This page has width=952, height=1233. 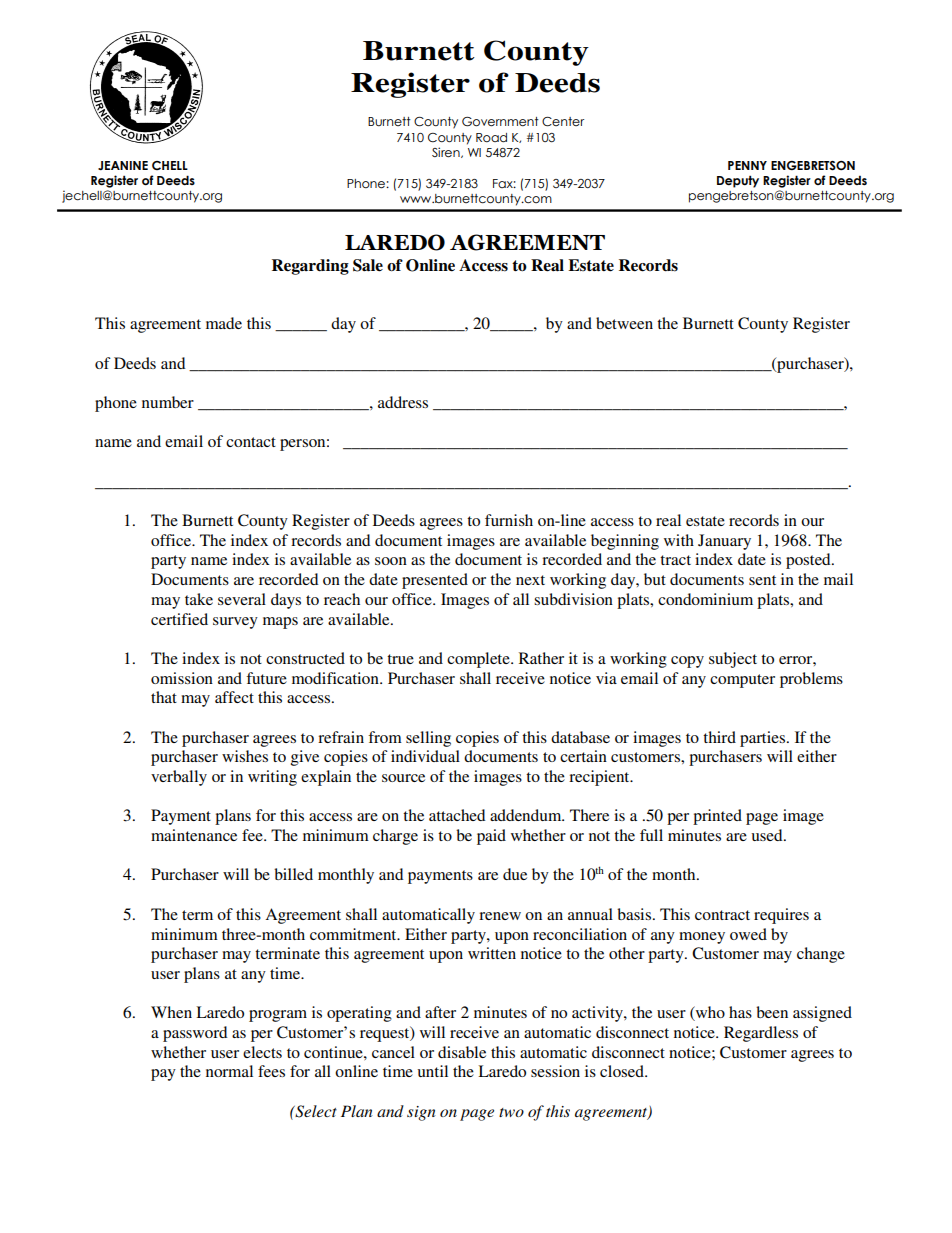 What do you see at coordinates (491, 138) in the page?
I see `Road` at bounding box center [491, 138].
